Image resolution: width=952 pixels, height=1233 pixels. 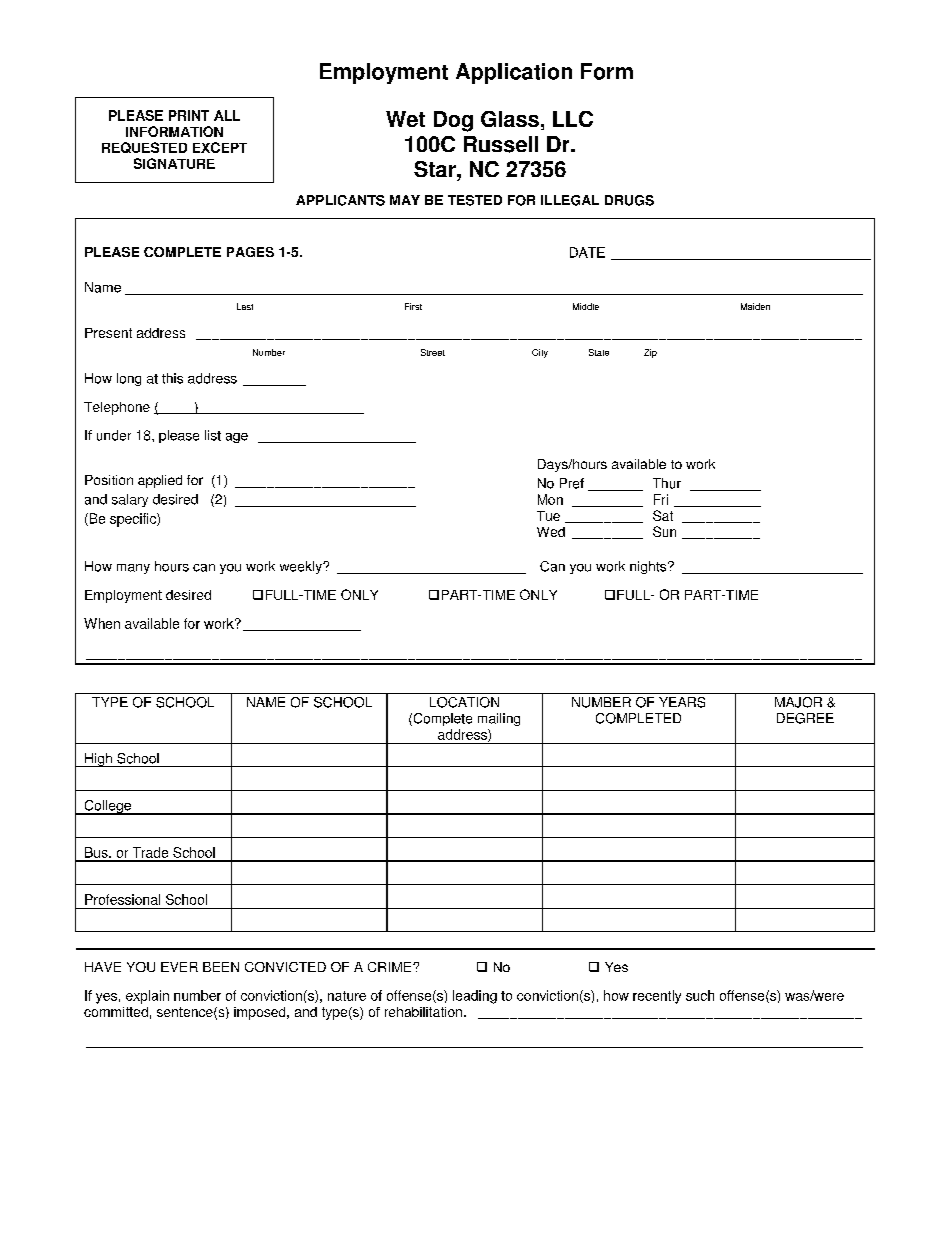 I want to click on EVER, so click(x=179, y=967).
